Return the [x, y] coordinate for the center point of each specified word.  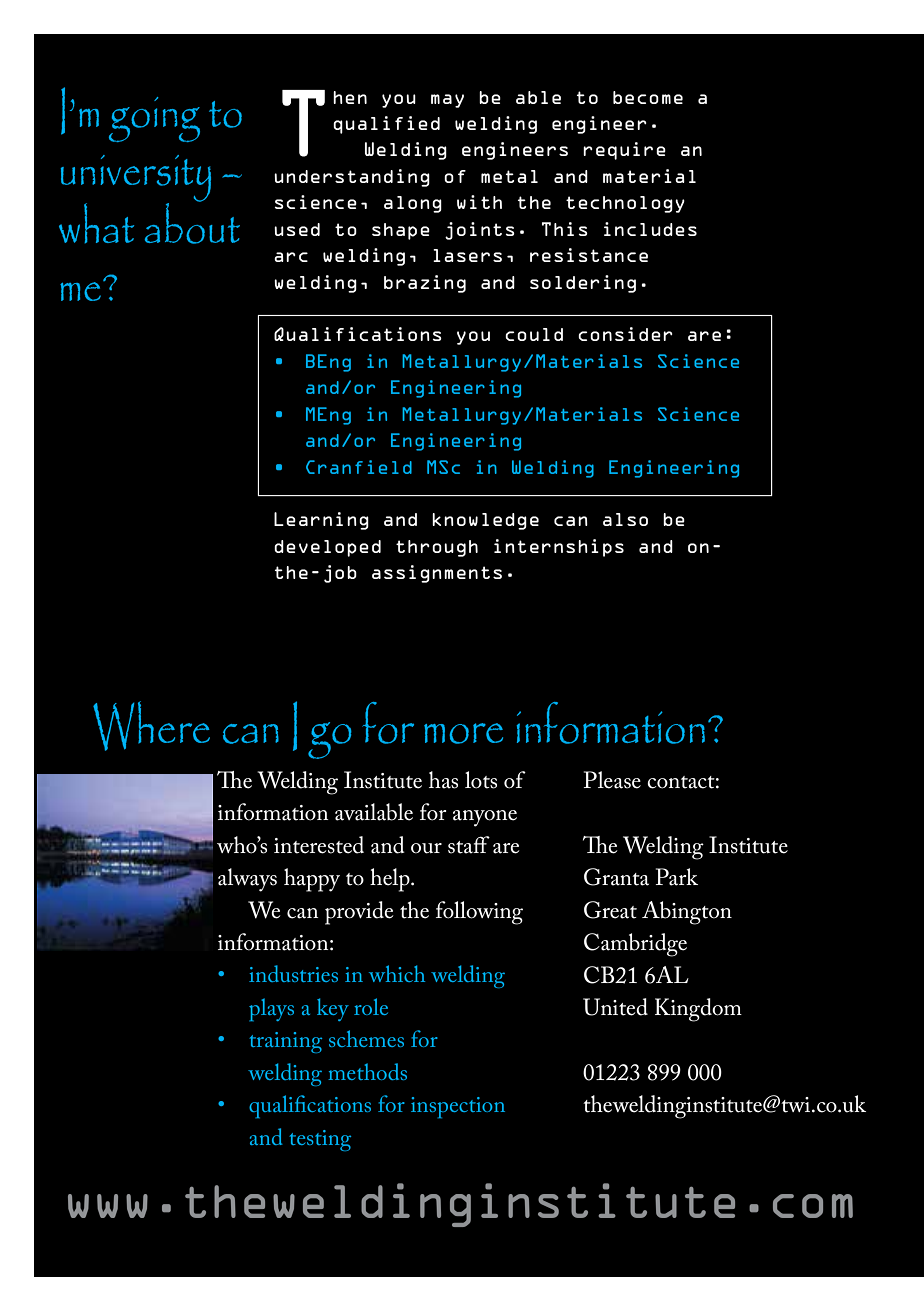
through [437, 548]
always [247, 880]
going [154, 119]
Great [610, 910]
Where [151, 726]
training [285, 1042]
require [624, 151]
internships [559, 548]
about [192, 222]
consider [625, 334]
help [391, 880]
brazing [425, 284]
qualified [386, 125]
